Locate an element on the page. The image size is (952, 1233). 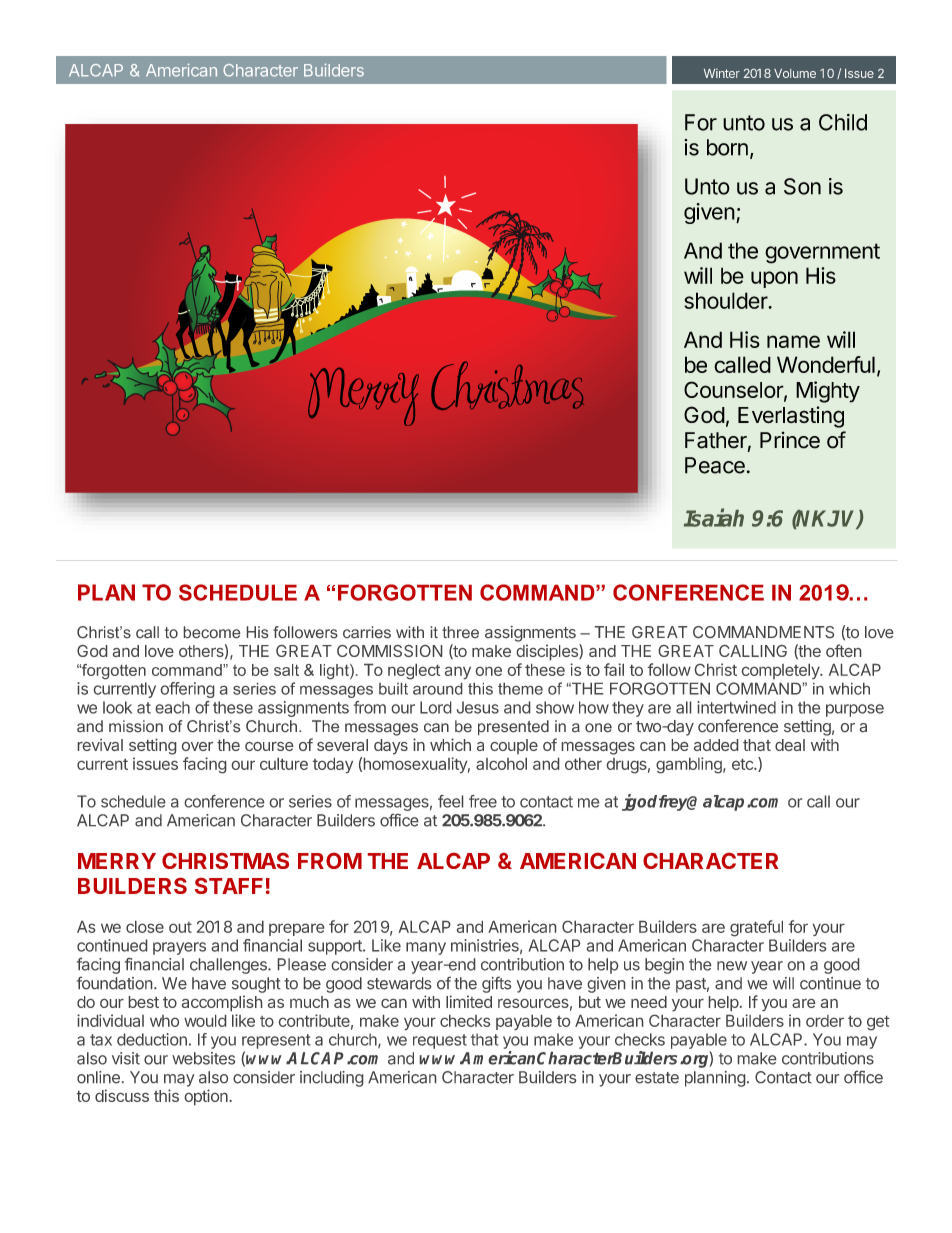
Peace is located at coordinates (715, 465).
